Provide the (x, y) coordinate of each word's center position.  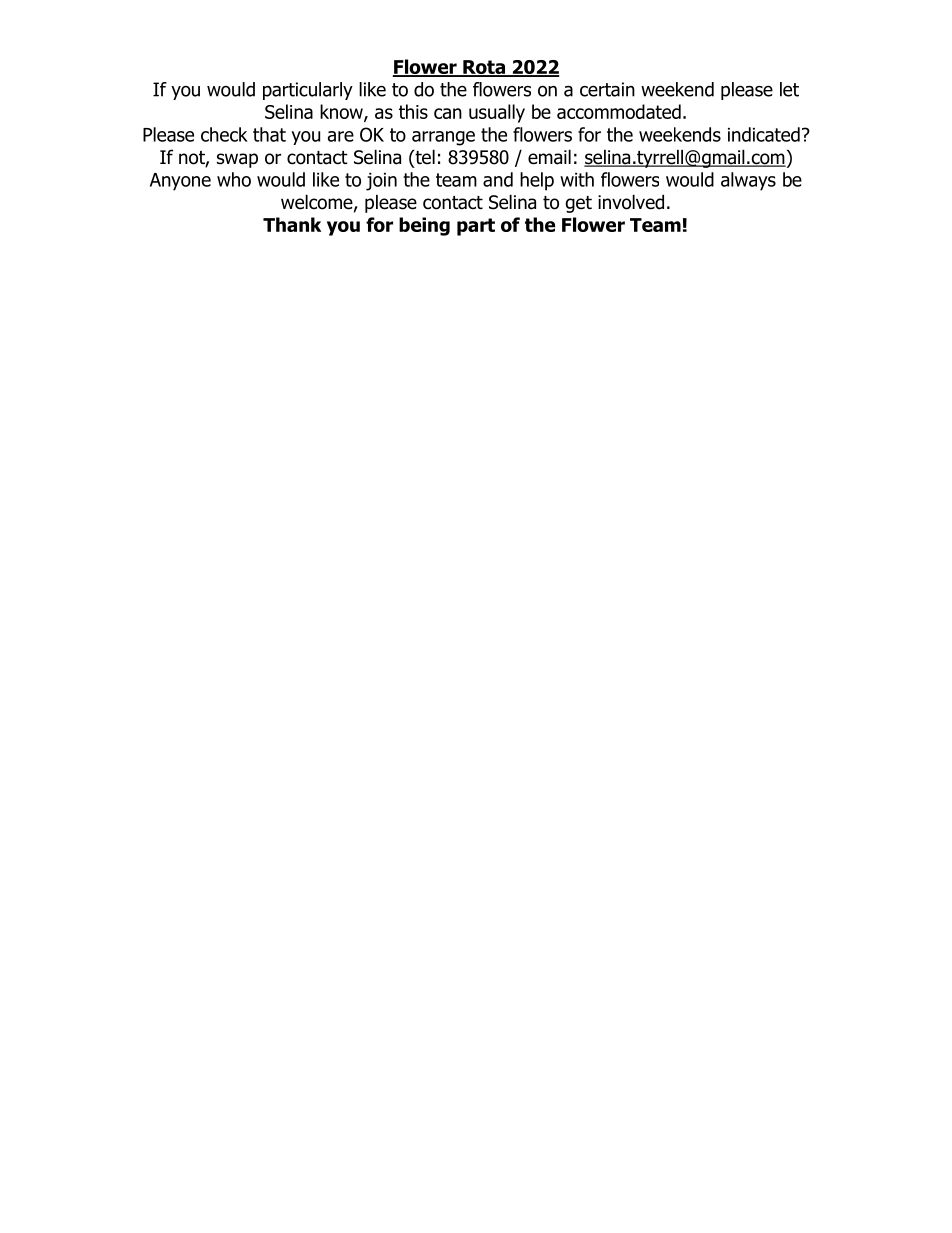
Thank (292, 224)
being (424, 226)
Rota (484, 68)
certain (607, 89)
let (789, 89)
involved (631, 202)
